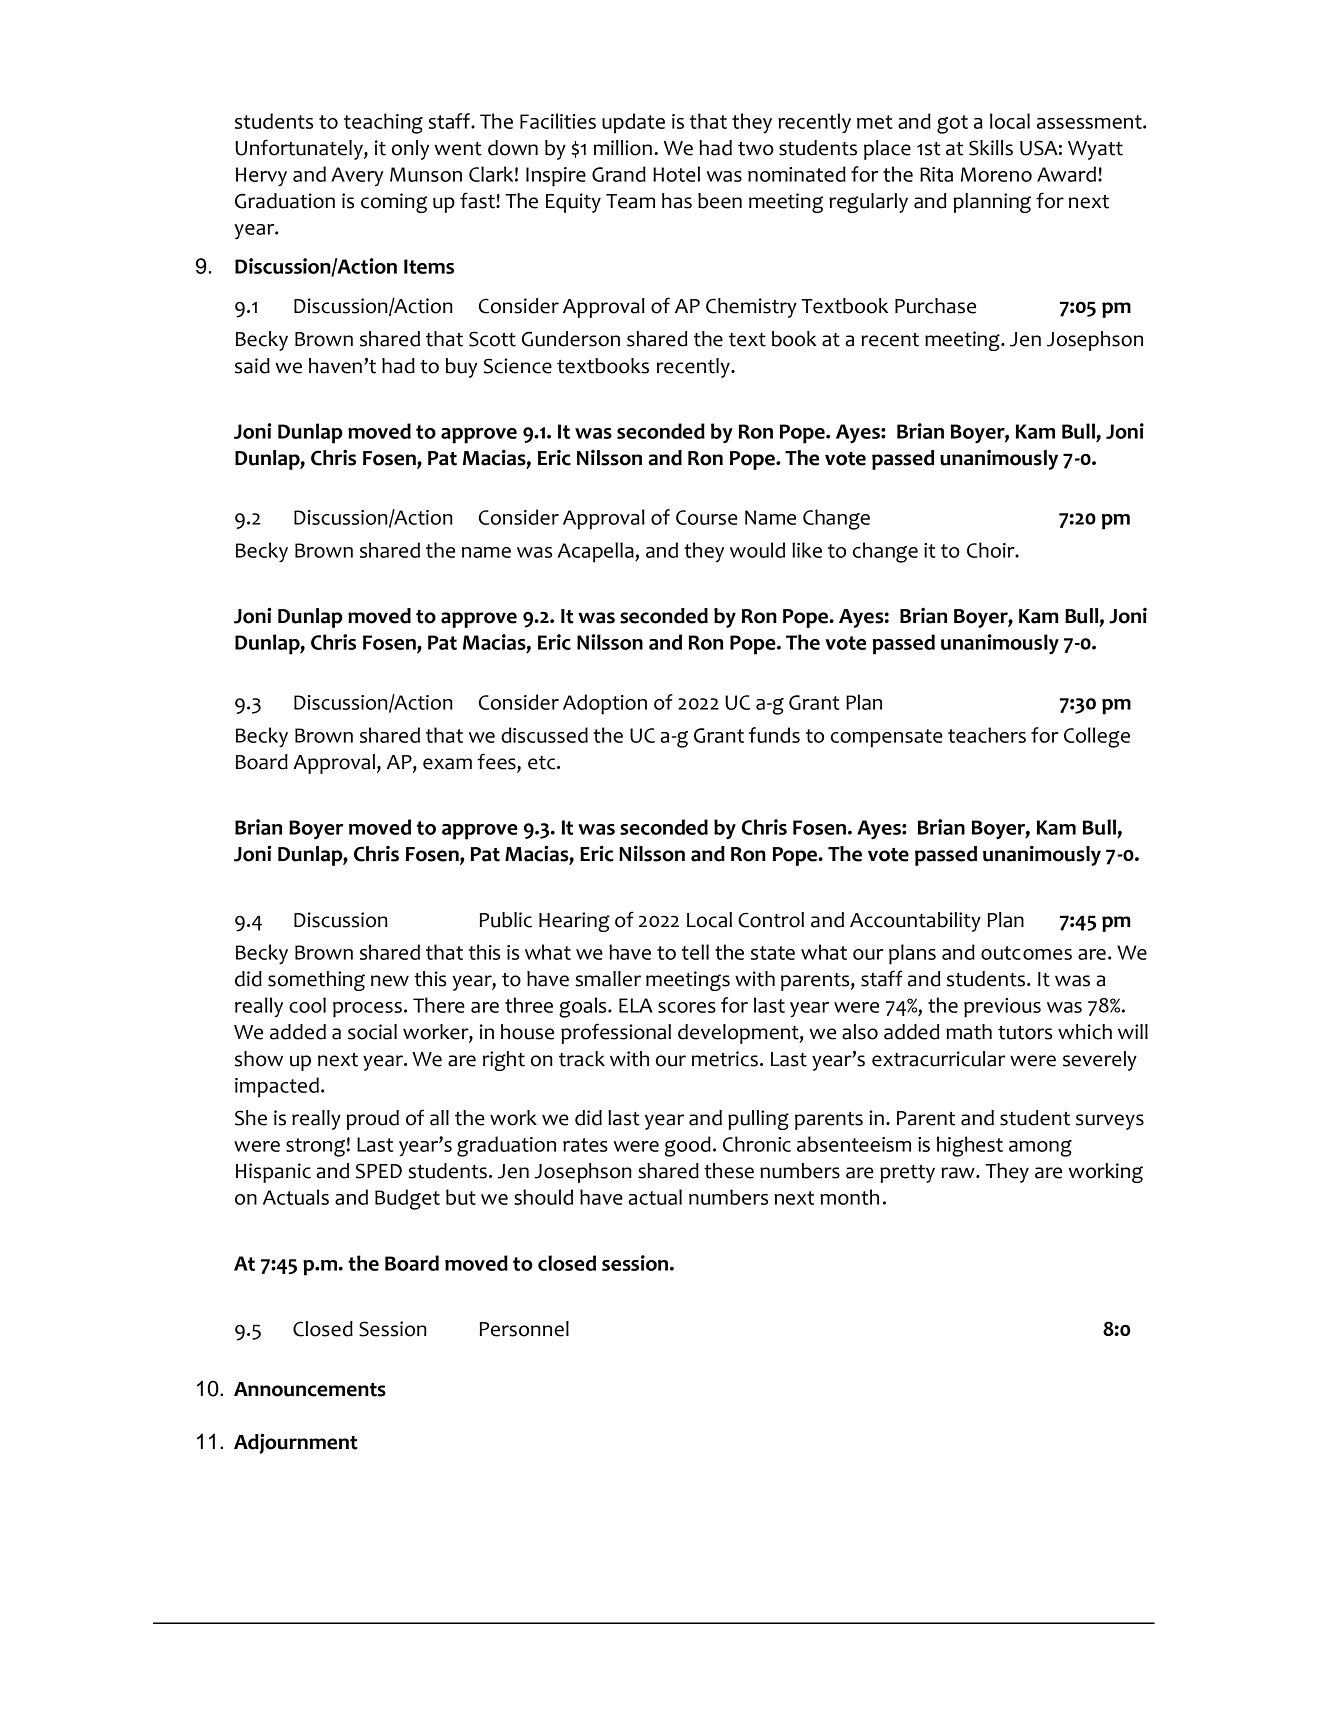 Image resolution: width=1326 pixels, height=1716 pixels. Describe the element at coordinates (310, 1389) in the page. I see `Announcements` at that location.
